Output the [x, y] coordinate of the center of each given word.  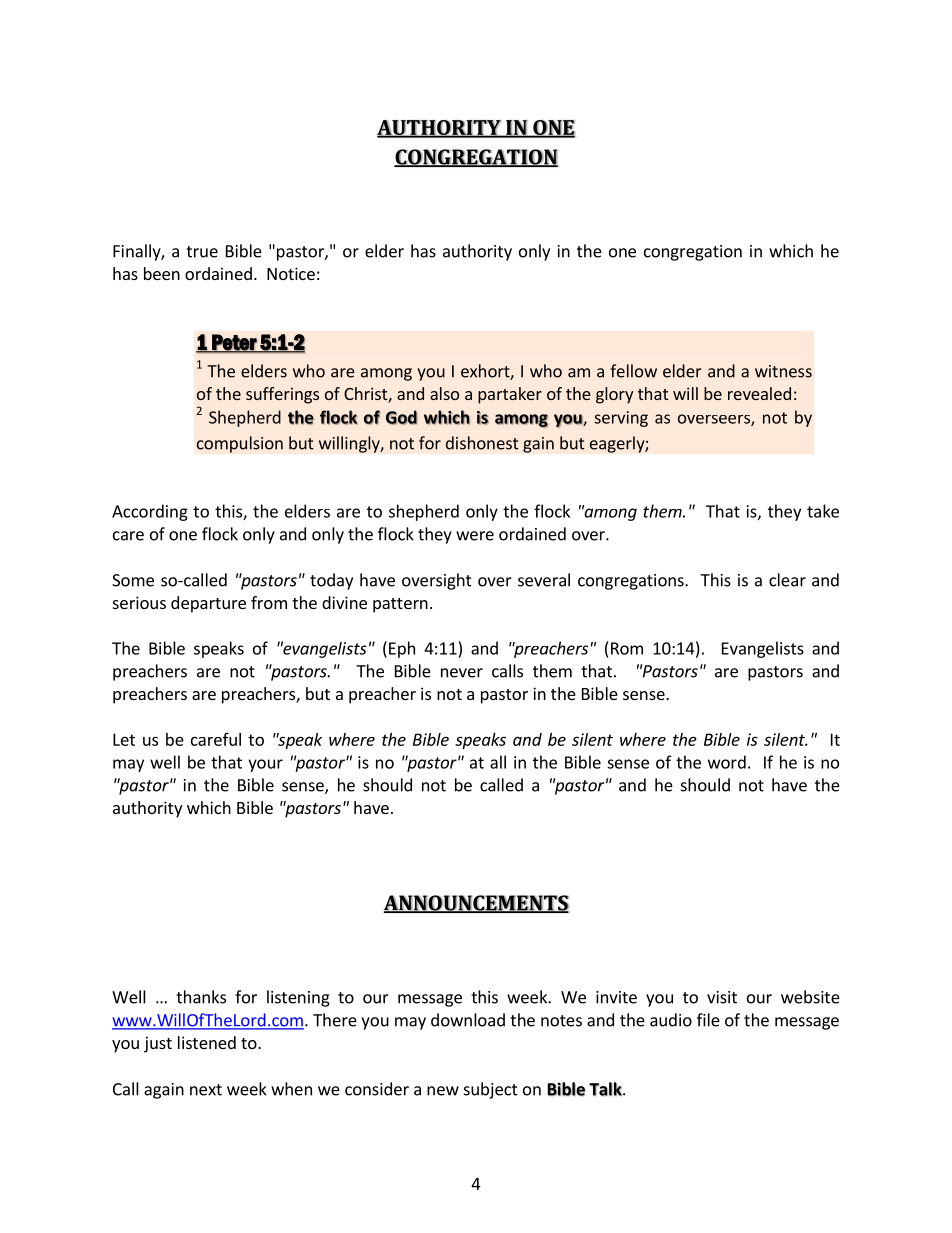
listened [207, 1042]
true [202, 252]
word [727, 762]
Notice [291, 273]
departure [208, 604]
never [462, 673]
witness [783, 371]
